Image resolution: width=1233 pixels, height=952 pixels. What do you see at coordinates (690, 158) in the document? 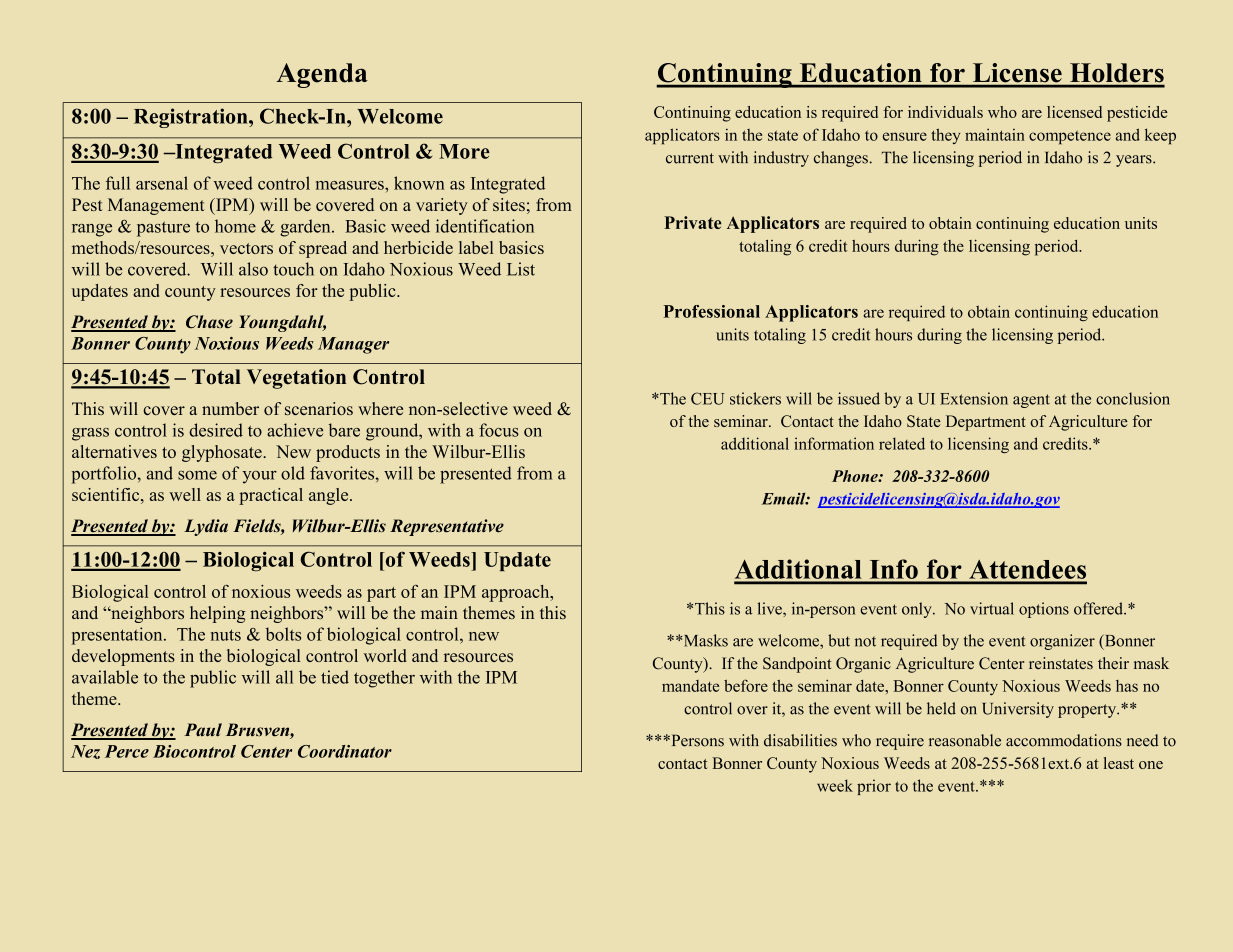
I see `current` at bounding box center [690, 158].
